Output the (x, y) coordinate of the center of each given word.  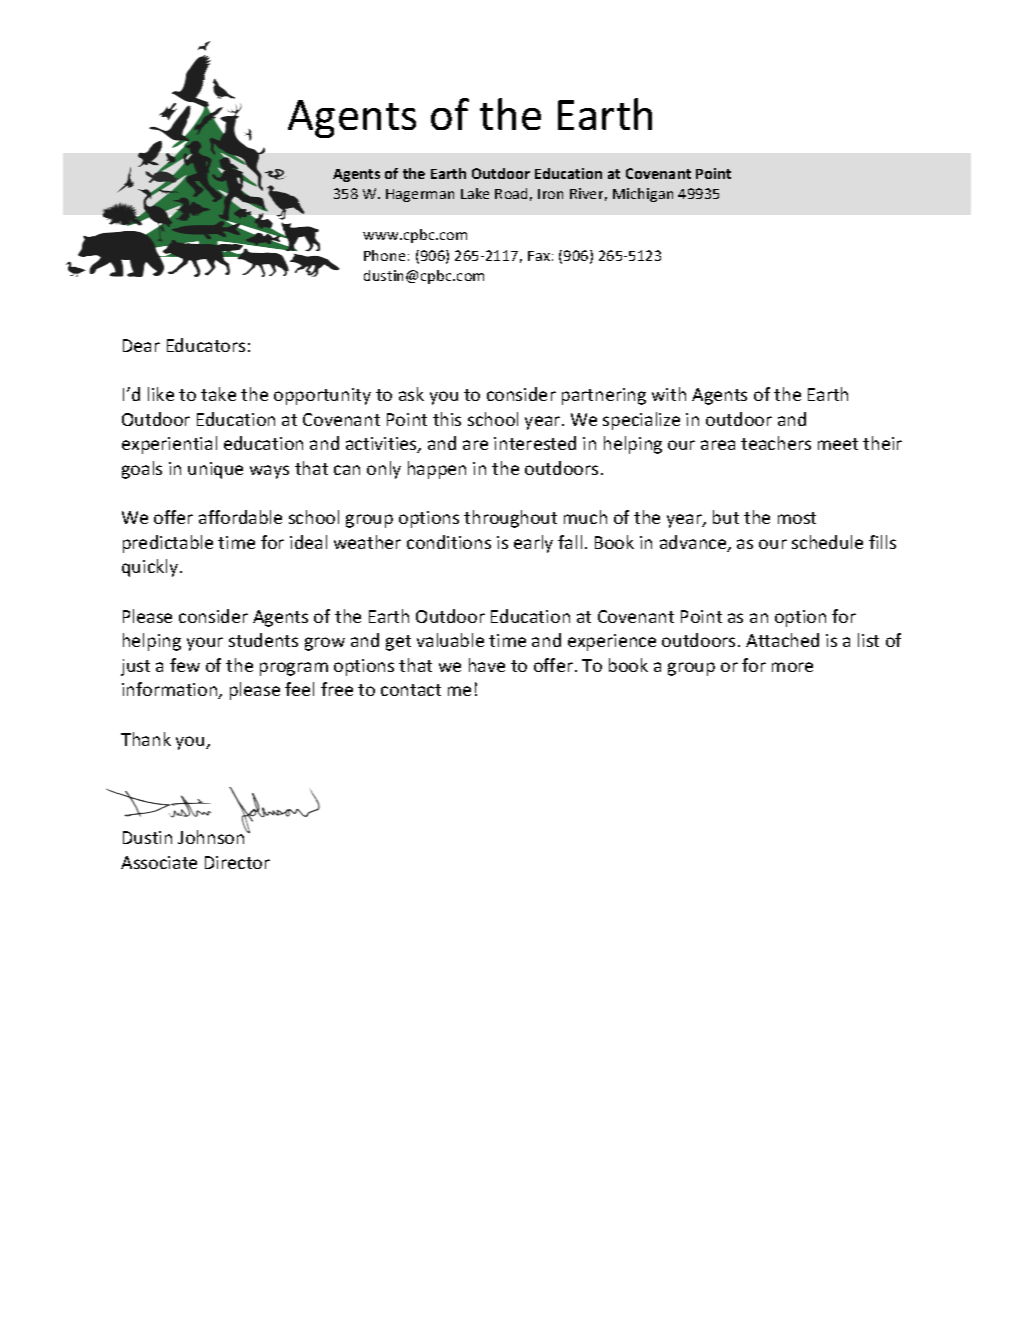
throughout (510, 519)
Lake (475, 193)
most (797, 518)
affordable (240, 517)
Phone (384, 255)
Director (237, 862)
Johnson (212, 836)
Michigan (643, 195)
